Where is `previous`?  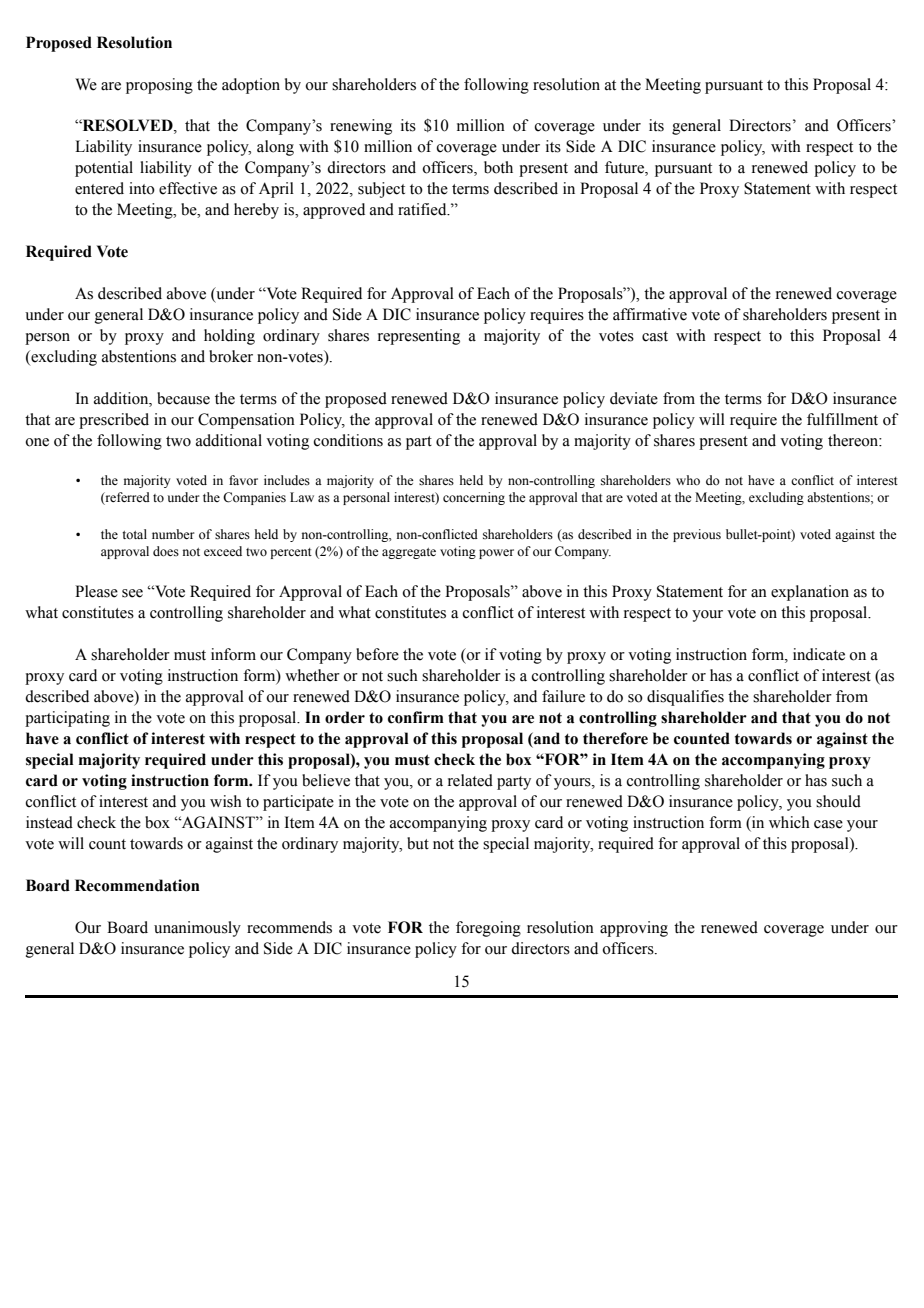 previous is located at coordinates (697, 535).
